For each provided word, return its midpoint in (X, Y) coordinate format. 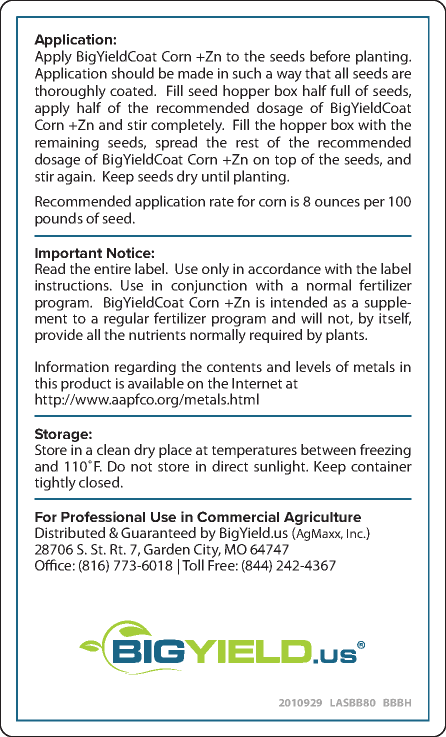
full (340, 90)
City (207, 552)
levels (313, 366)
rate (222, 202)
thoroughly (70, 92)
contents (234, 367)
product (86, 384)
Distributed (70, 532)
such (246, 73)
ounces (337, 203)
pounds (59, 219)
